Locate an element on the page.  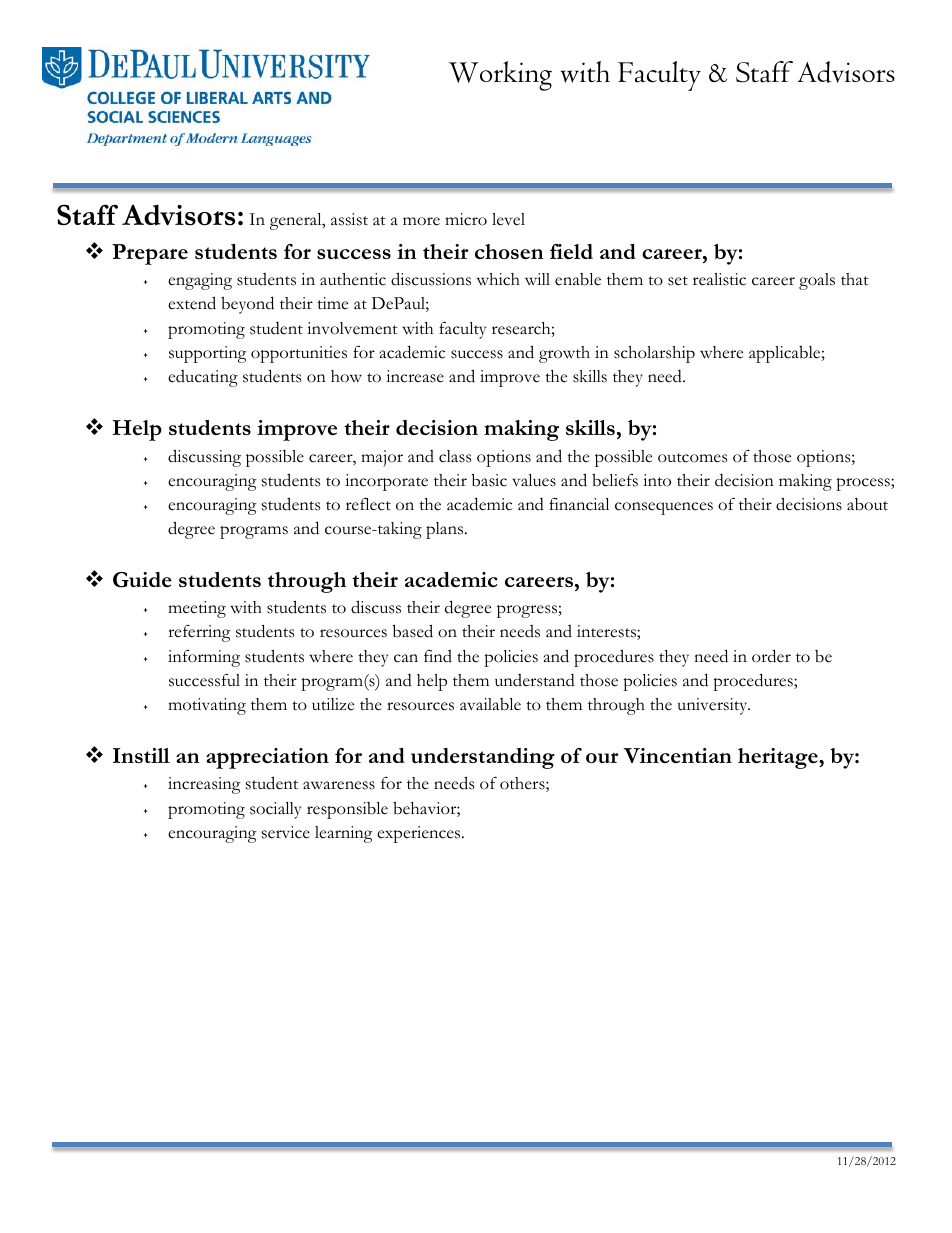
assist is located at coordinates (349, 219).
